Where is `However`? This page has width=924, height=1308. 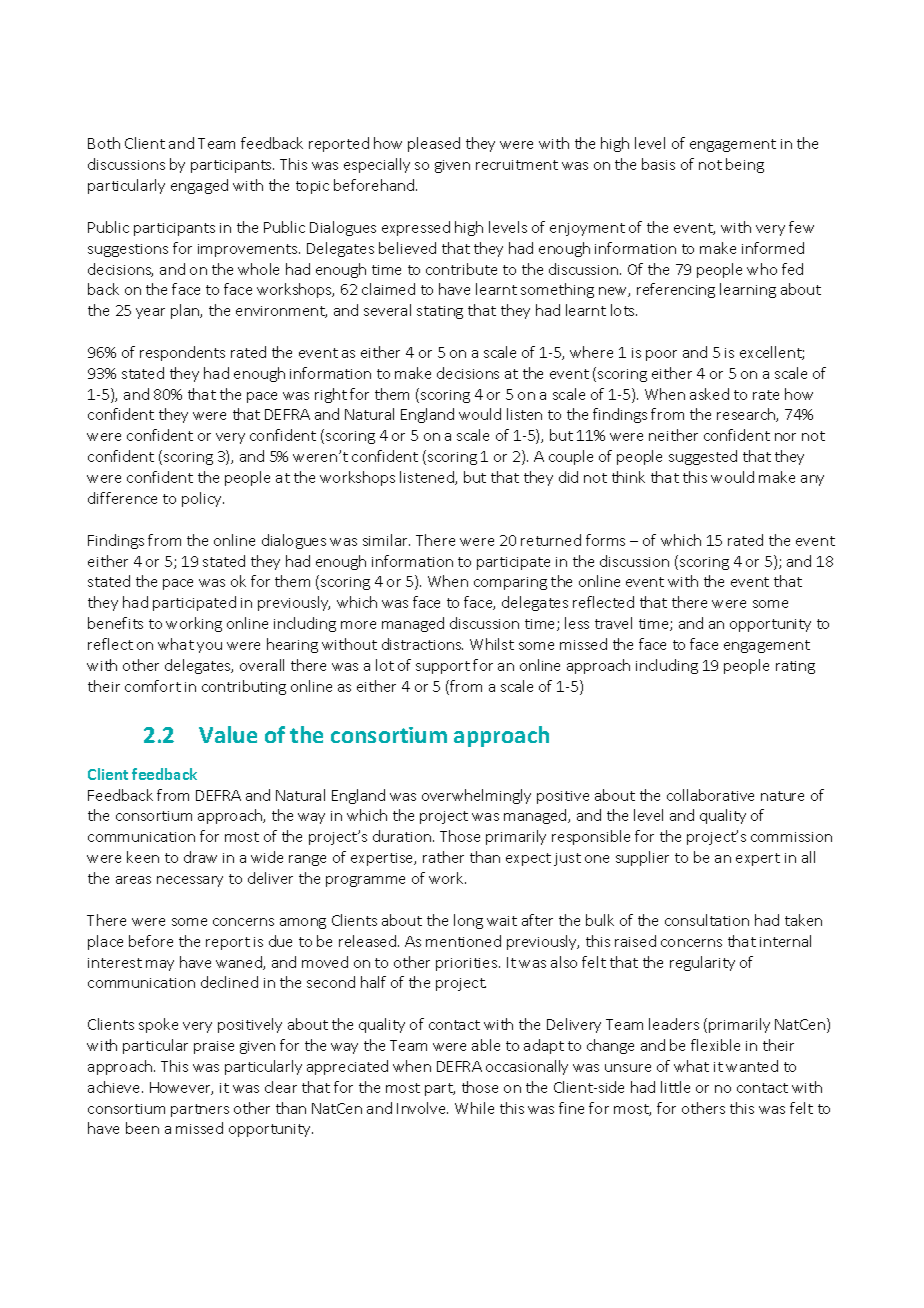
However is located at coordinates (181, 1088).
